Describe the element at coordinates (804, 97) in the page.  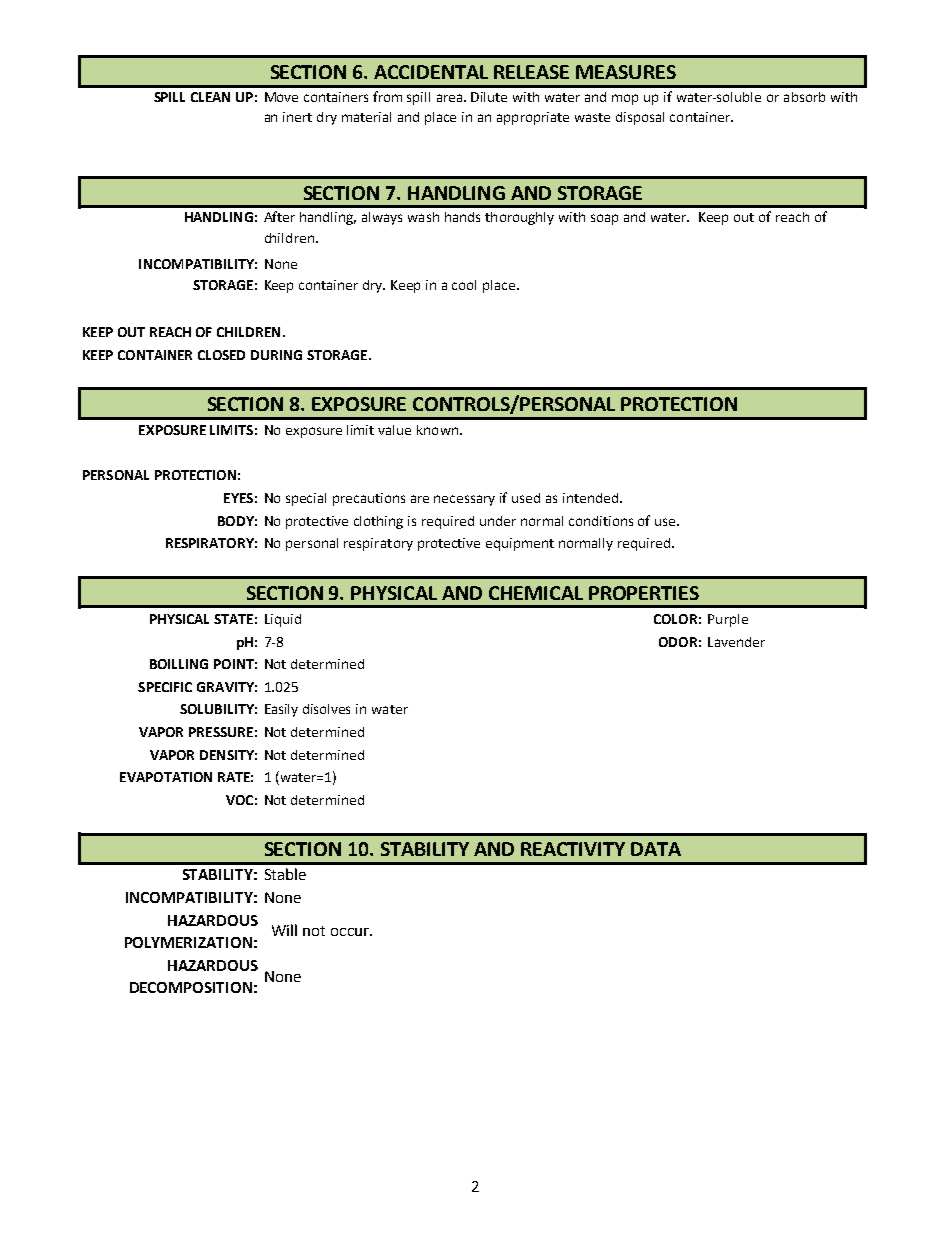
I see `absorb` at that location.
